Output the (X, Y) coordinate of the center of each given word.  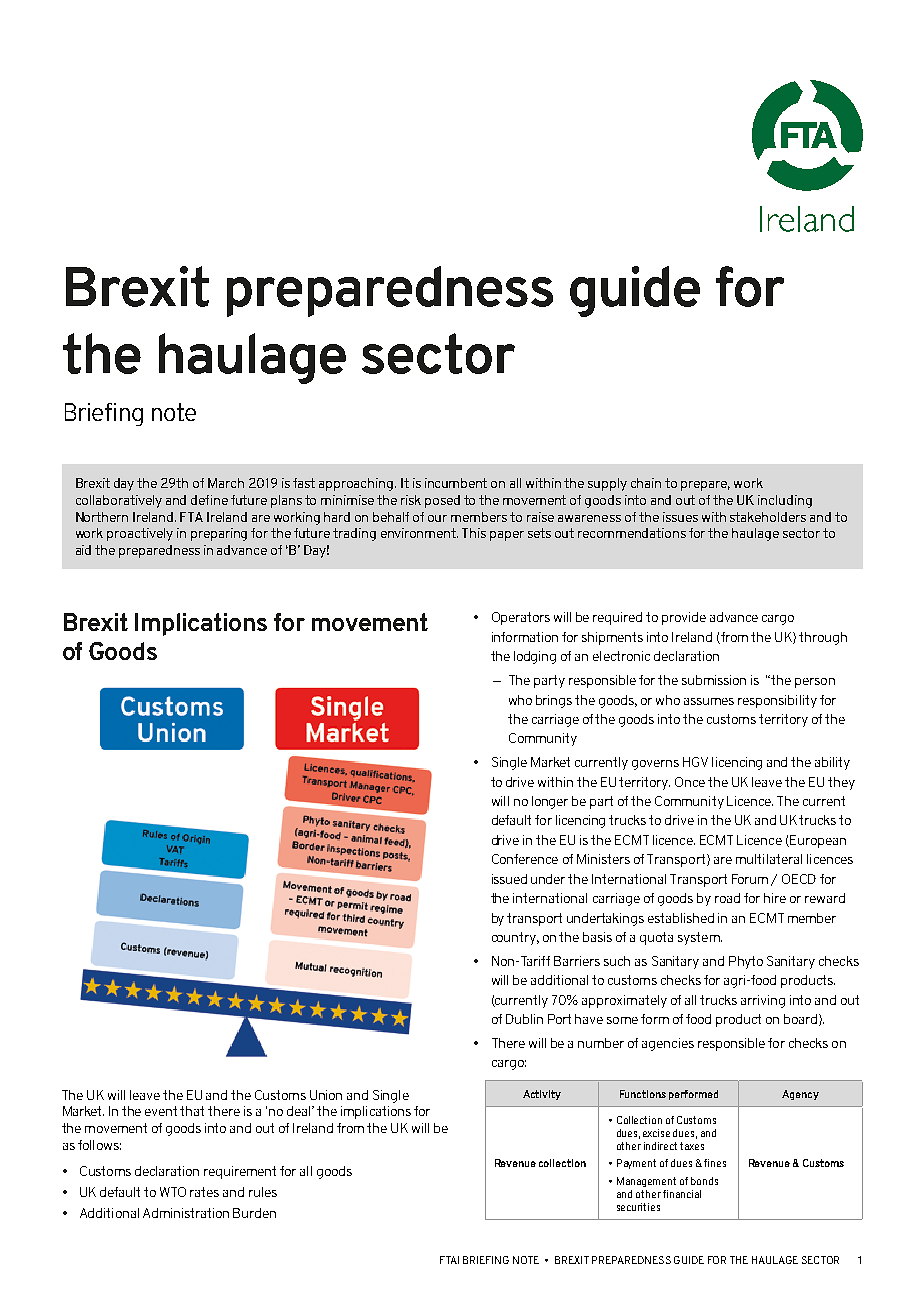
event (161, 1111)
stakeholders (768, 517)
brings (554, 701)
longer (550, 802)
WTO (173, 1192)
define (209, 500)
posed (442, 501)
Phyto (746, 962)
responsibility (777, 701)
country (515, 938)
